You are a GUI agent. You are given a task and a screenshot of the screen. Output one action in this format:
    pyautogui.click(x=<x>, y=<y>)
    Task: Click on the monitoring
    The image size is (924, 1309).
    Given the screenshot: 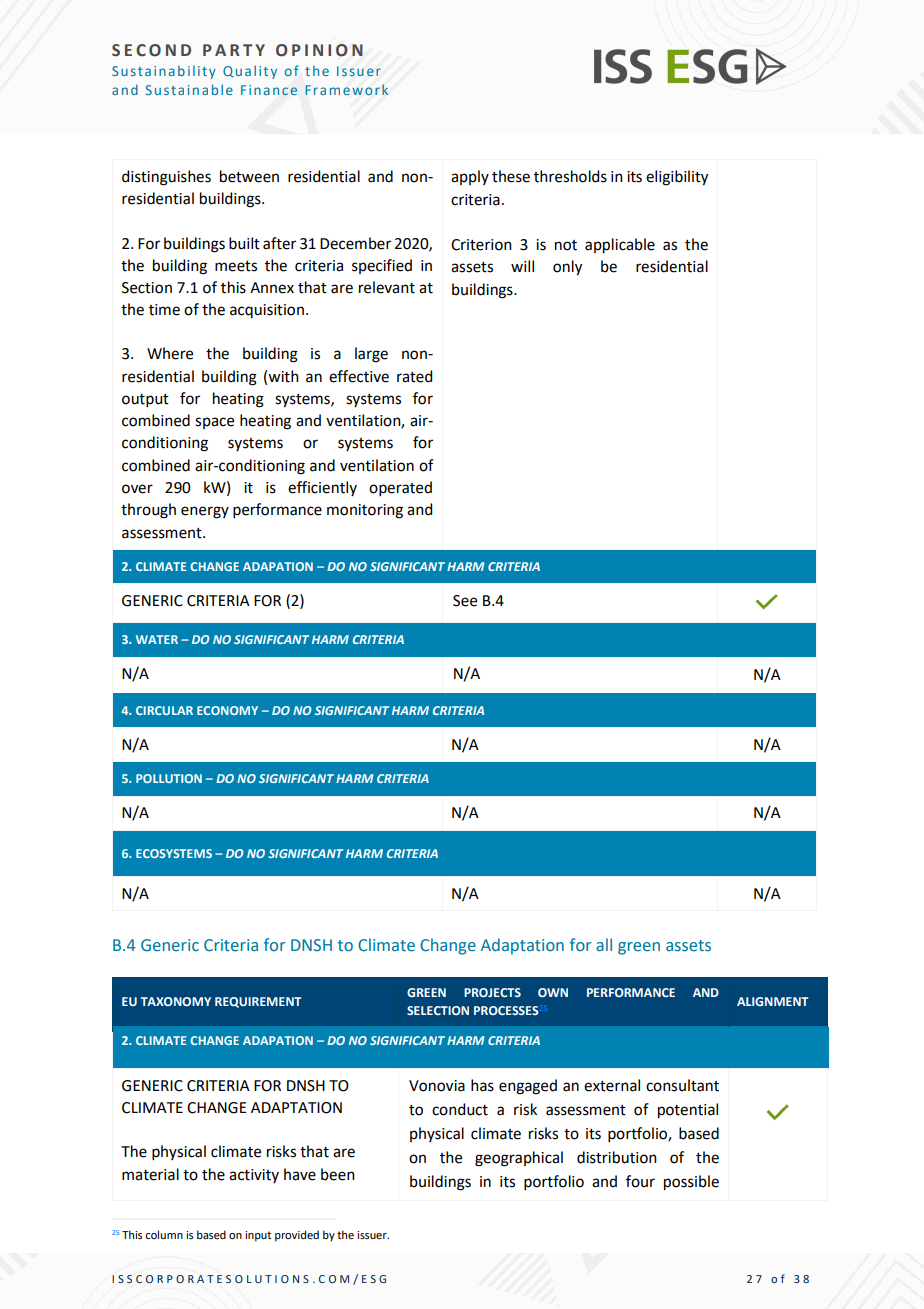 What is the action you would take?
    pyautogui.click(x=365, y=511)
